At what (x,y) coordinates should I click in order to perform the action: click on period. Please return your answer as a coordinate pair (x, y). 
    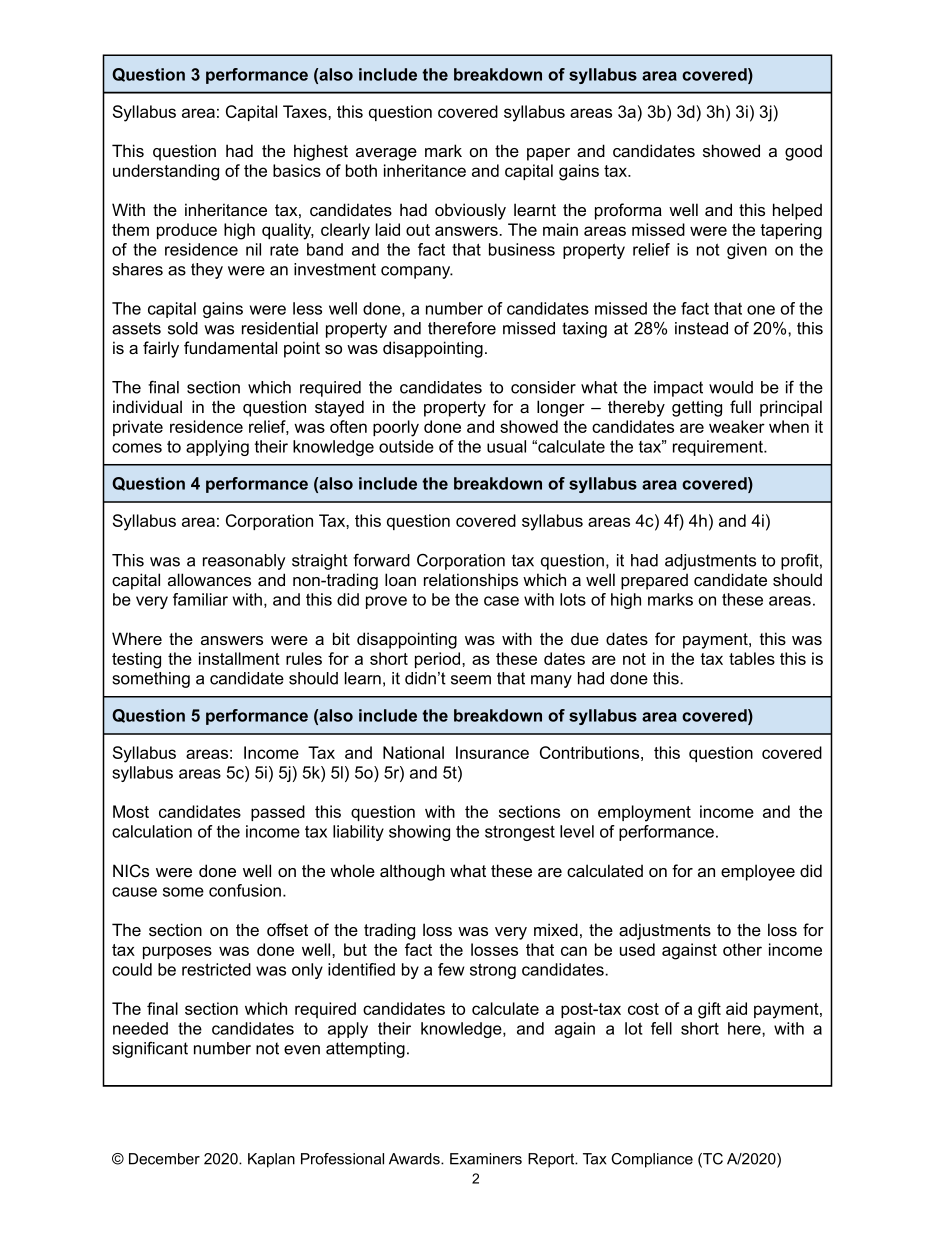
    Looking at the image, I should click on (439, 660).
